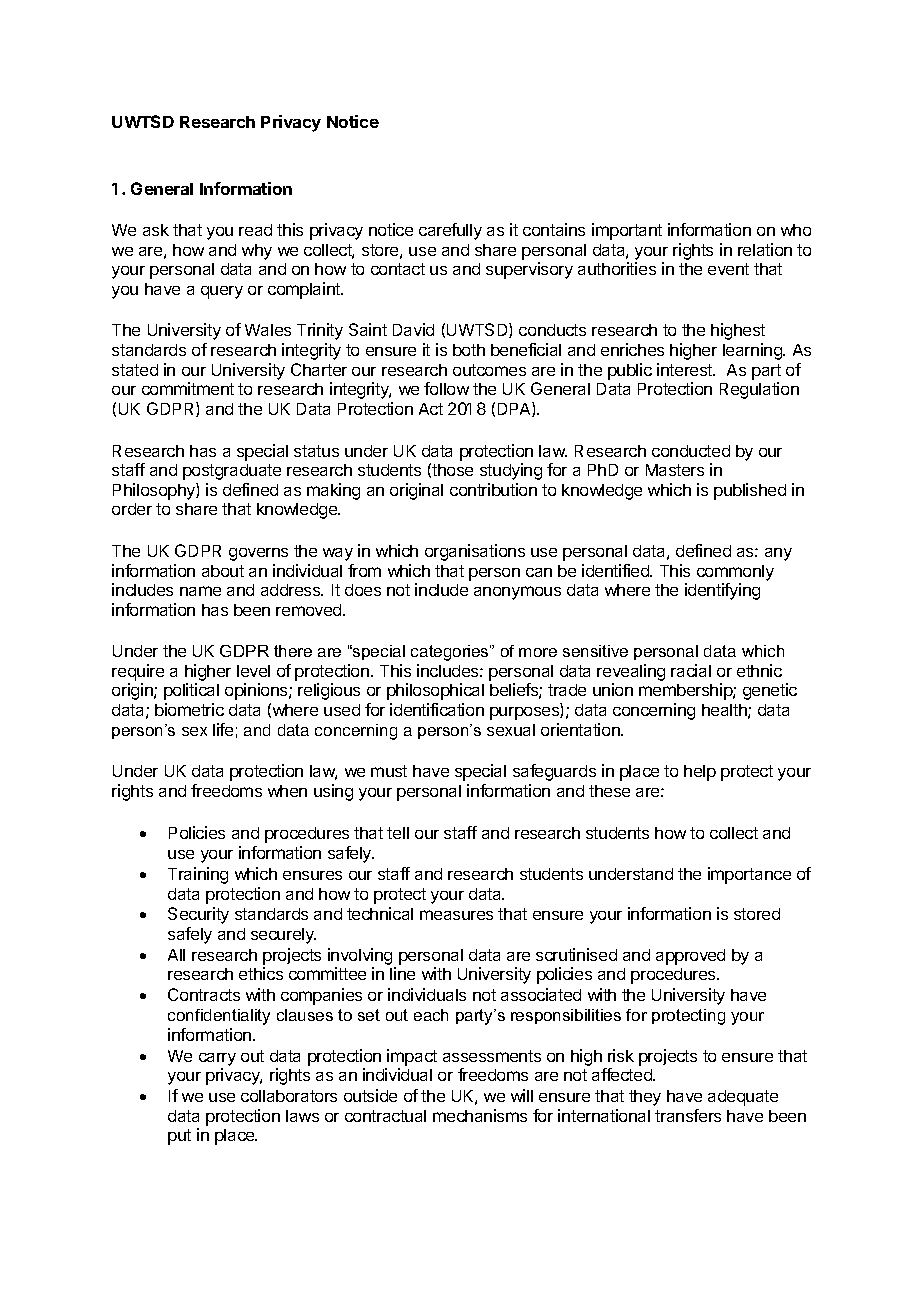 Image resolution: width=924 pixels, height=1308 pixels. What do you see at coordinates (198, 915) in the screenshot?
I see `Security` at bounding box center [198, 915].
